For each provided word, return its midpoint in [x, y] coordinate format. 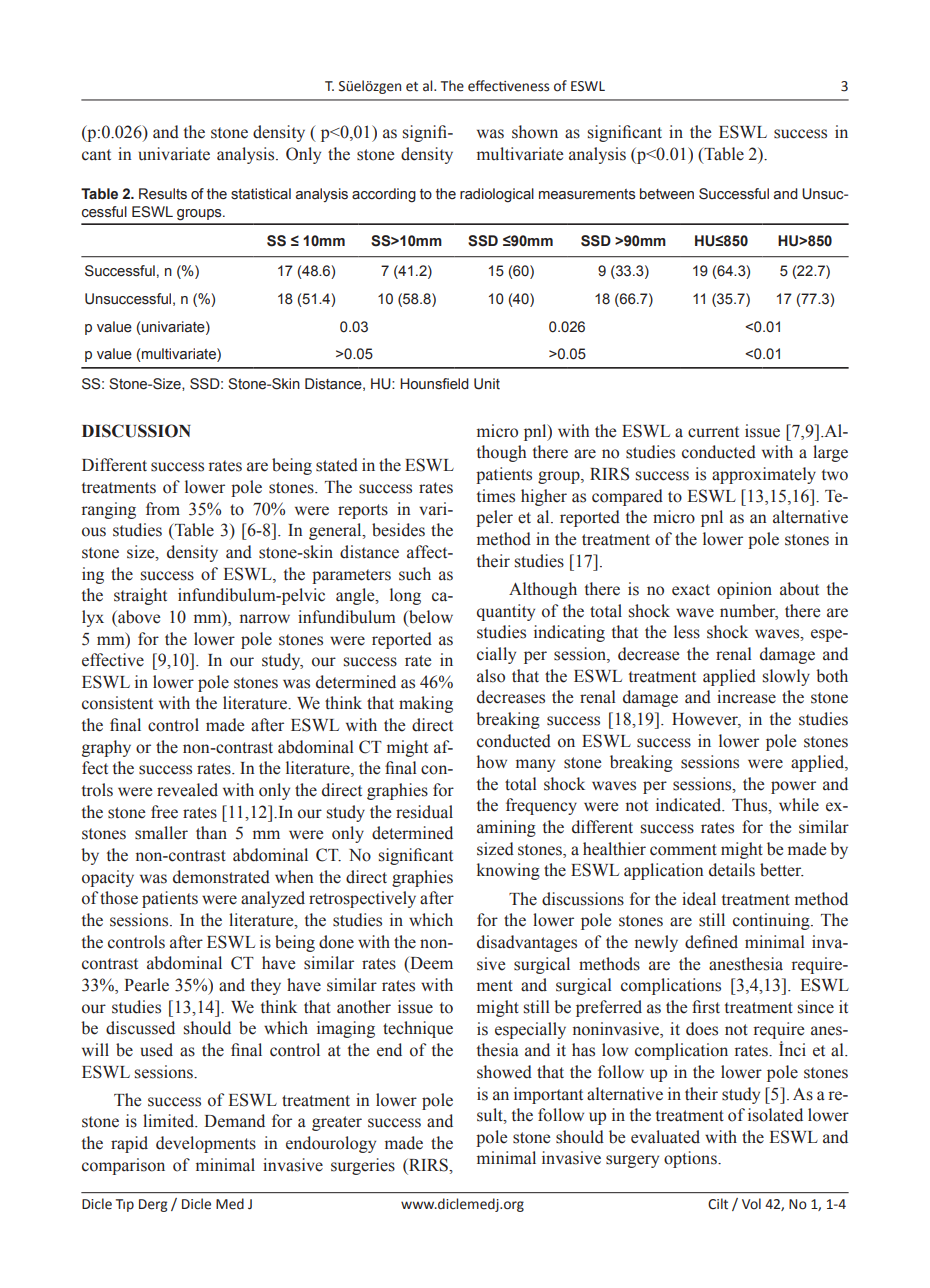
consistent [117, 703]
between [667, 194]
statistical [261, 194]
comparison [123, 1166]
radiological [497, 195]
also [491, 676]
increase [746, 697]
